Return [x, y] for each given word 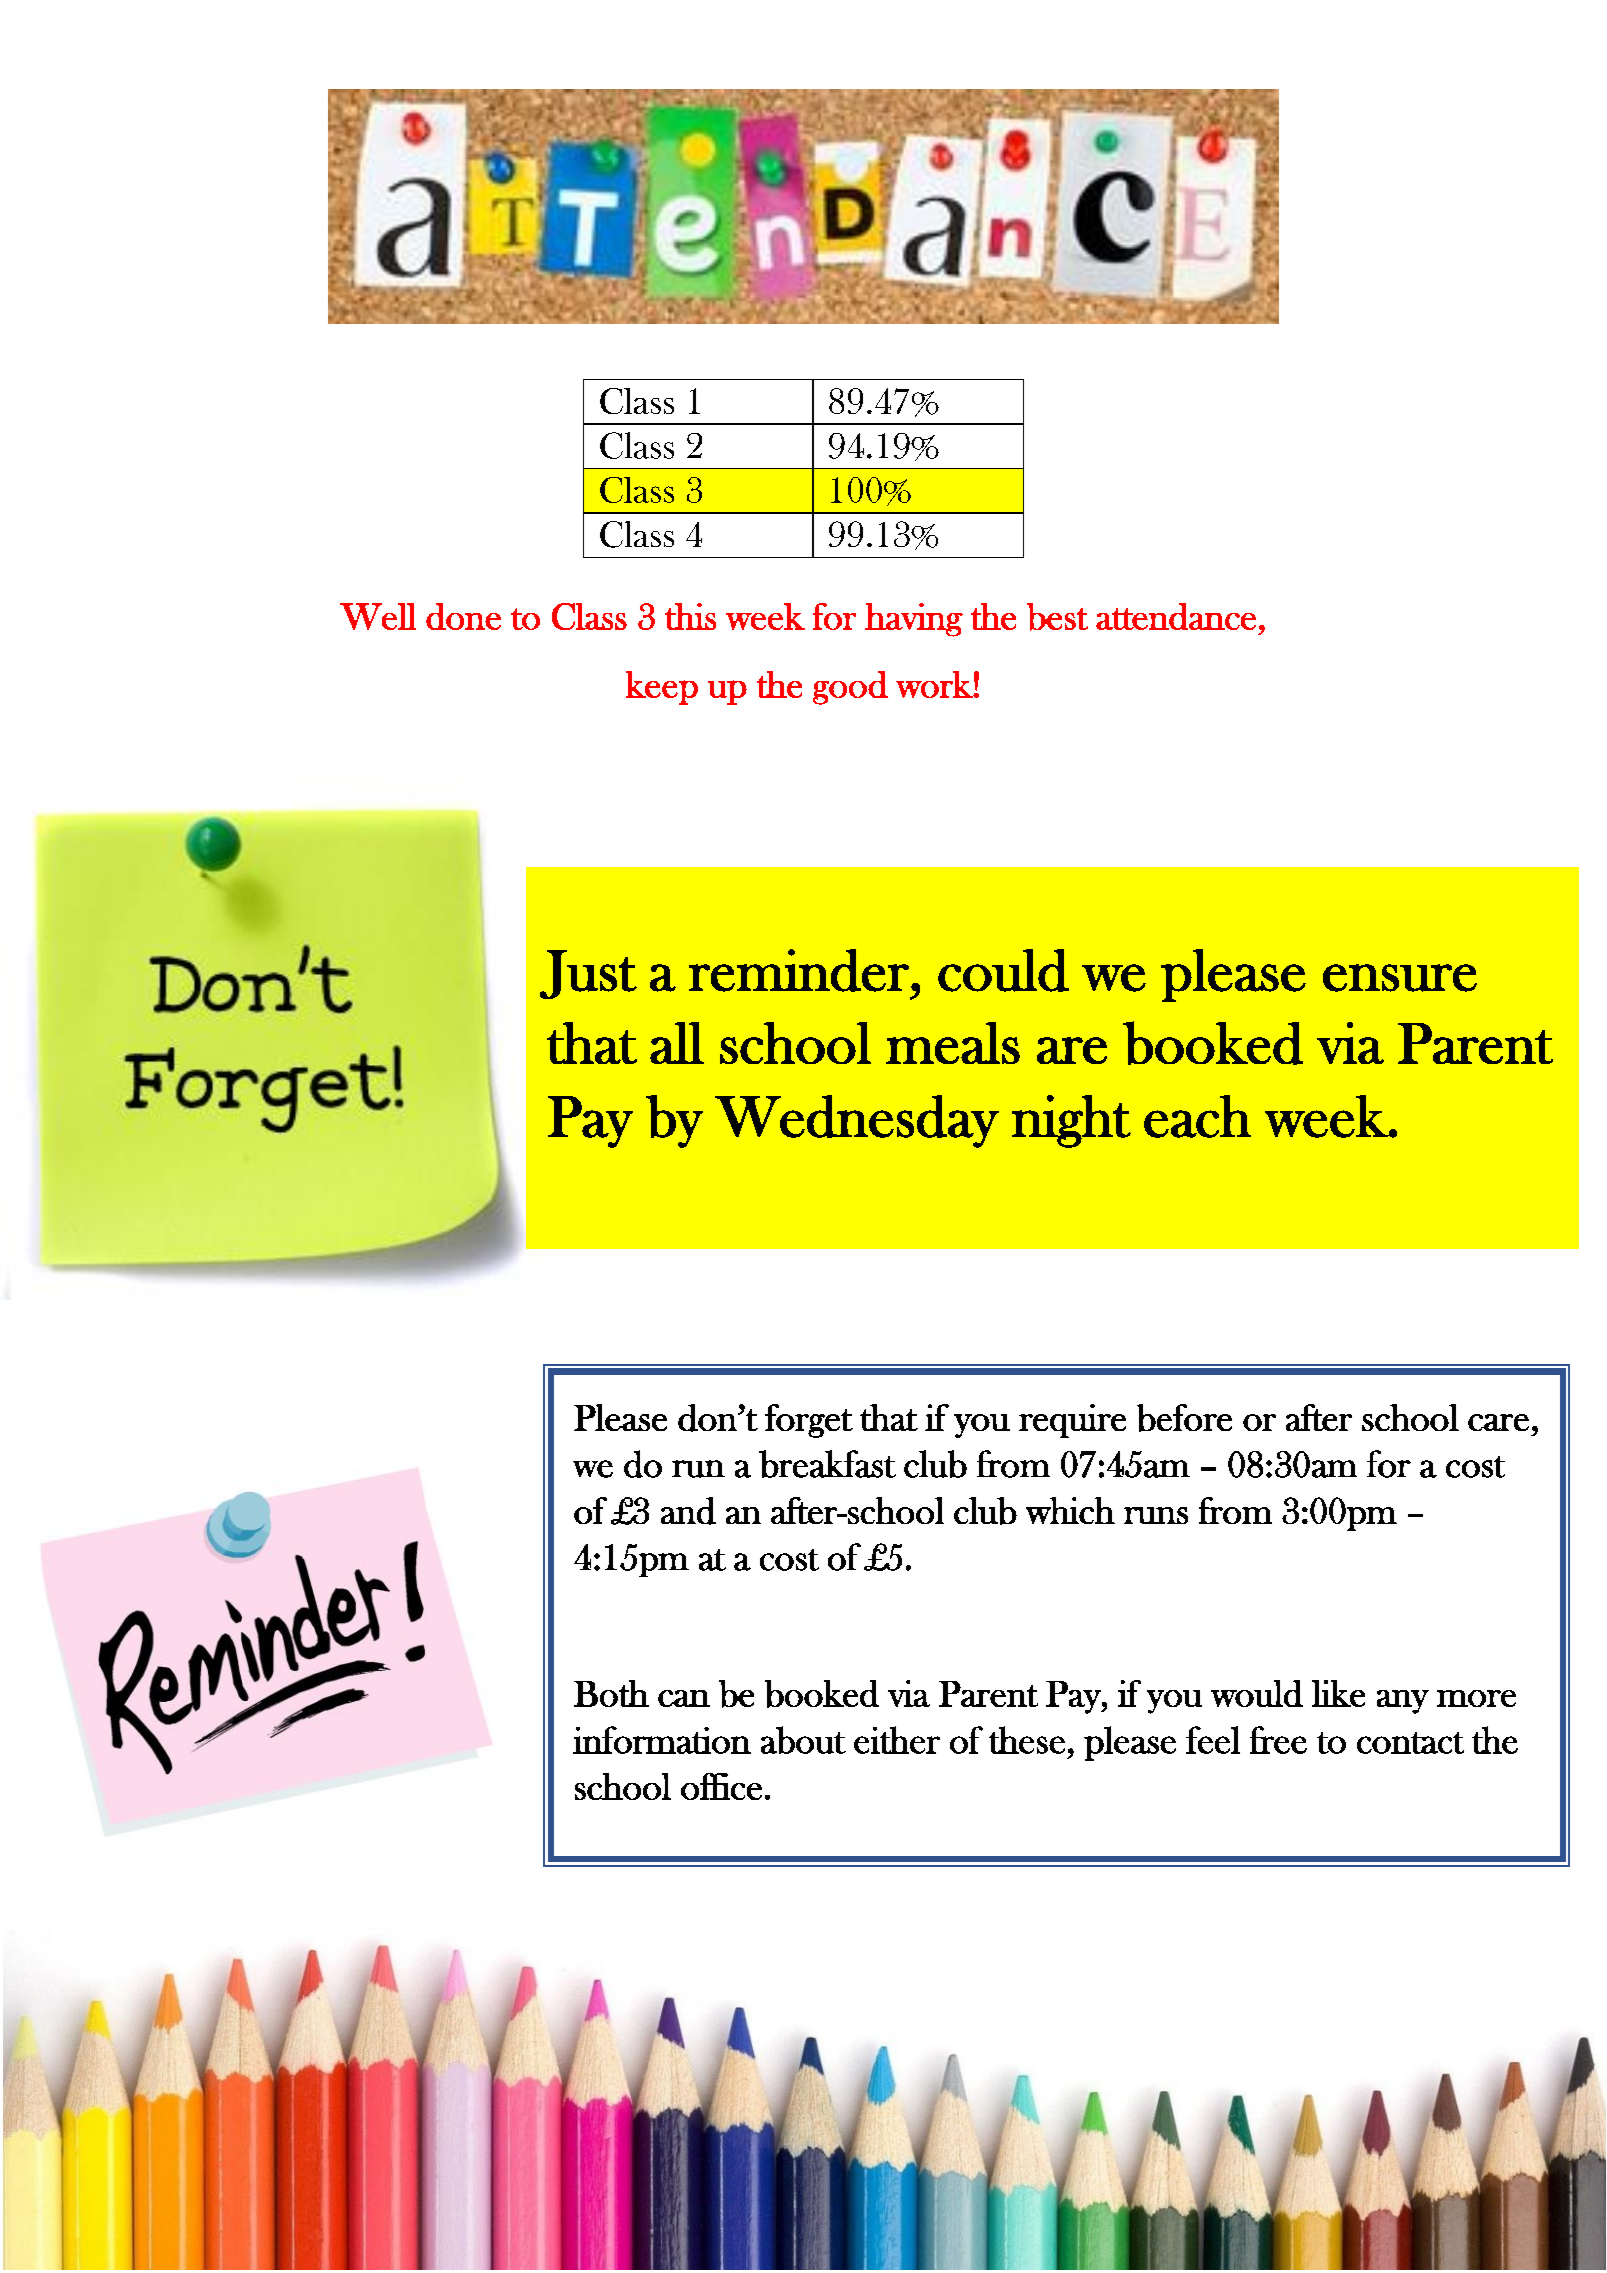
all [677, 1043]
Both [611, 1693]
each [1197, 1116]
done [463, 616]
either [897, 1740]
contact [1410, 1743]
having [914, 620]
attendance [1176, 616]
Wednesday [857, 1121]
